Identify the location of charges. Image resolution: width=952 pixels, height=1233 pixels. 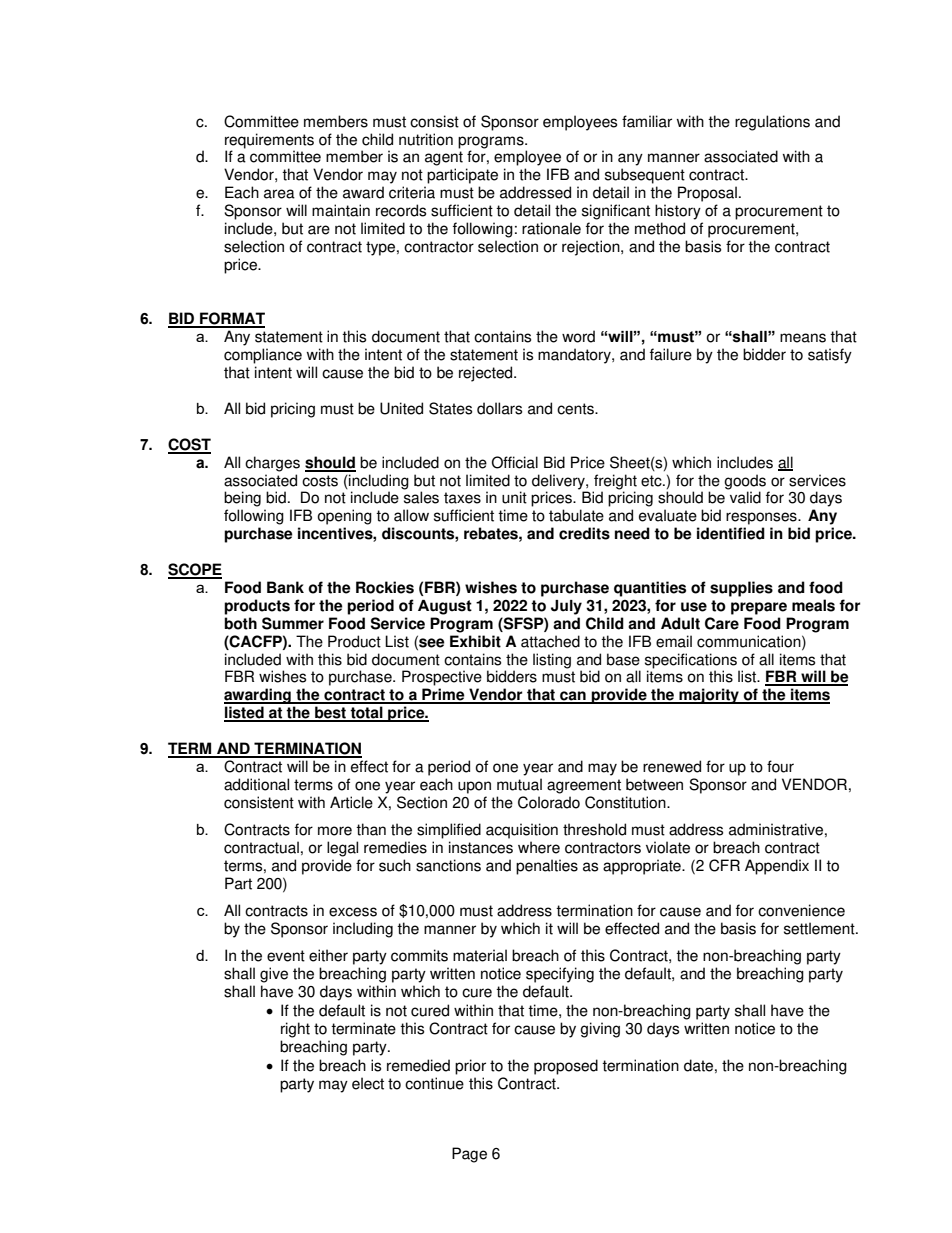
(272, 464).
